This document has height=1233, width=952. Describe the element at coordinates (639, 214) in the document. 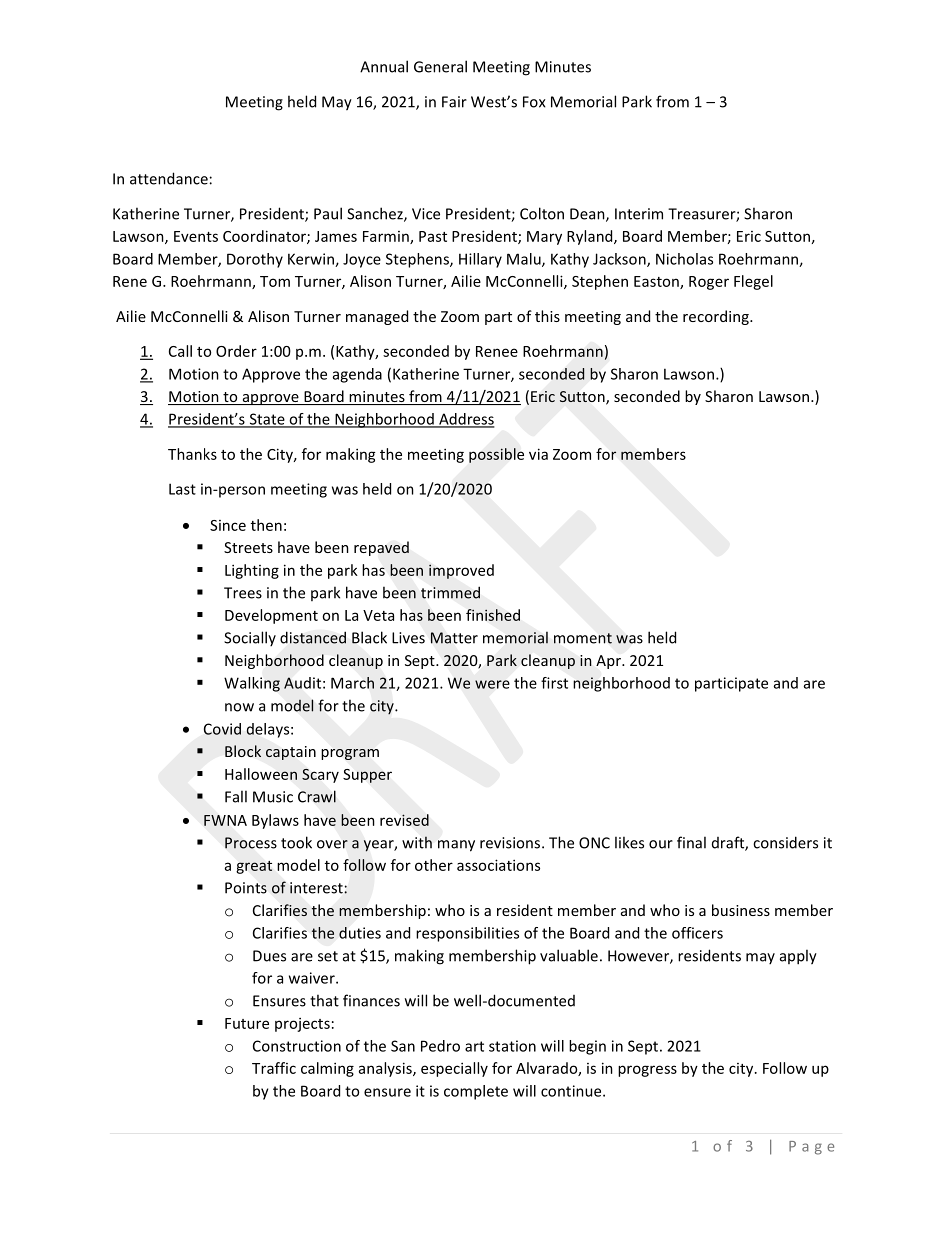

I see `Interim` at that location.
